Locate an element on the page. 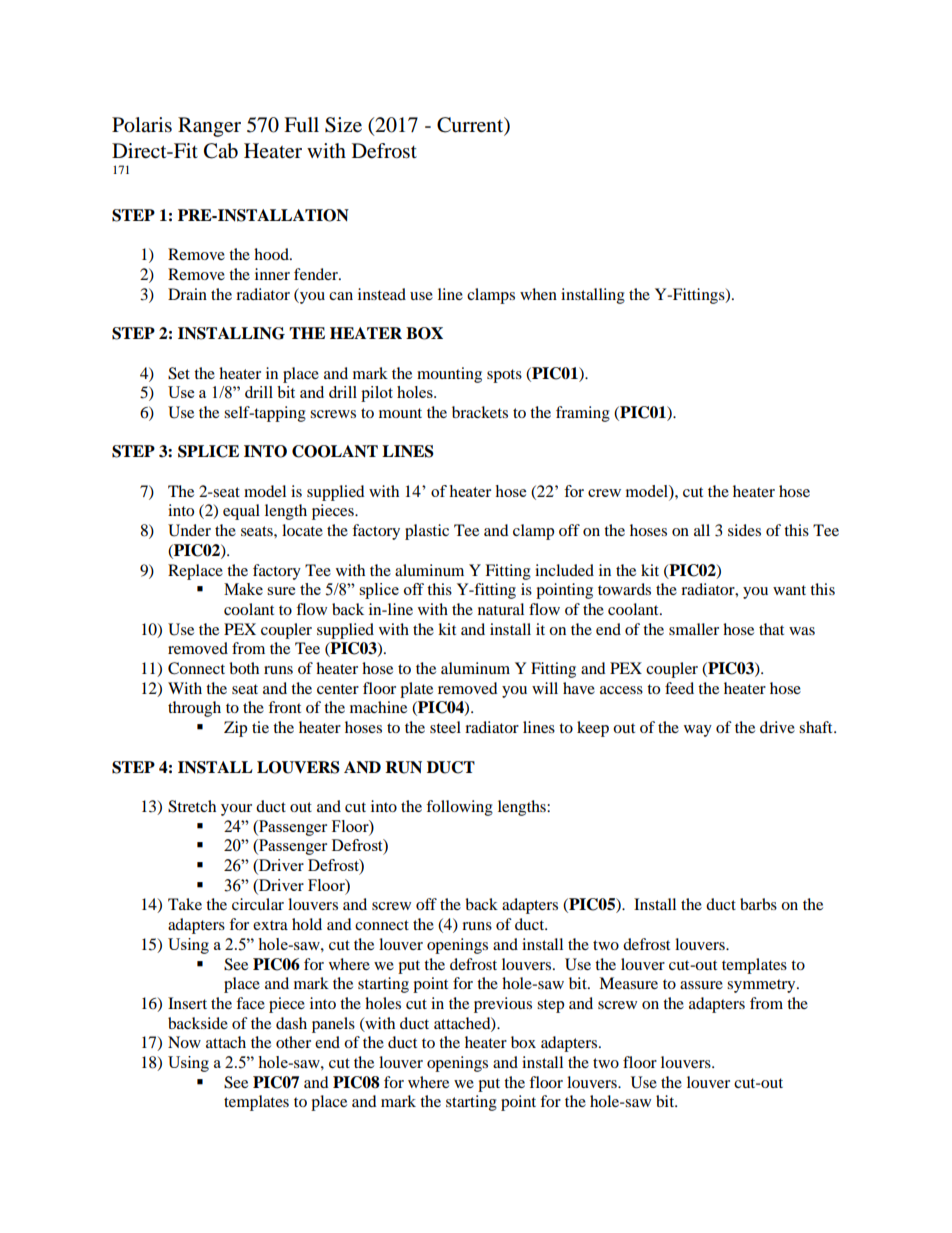  want is located at coordinates (789, 590).
